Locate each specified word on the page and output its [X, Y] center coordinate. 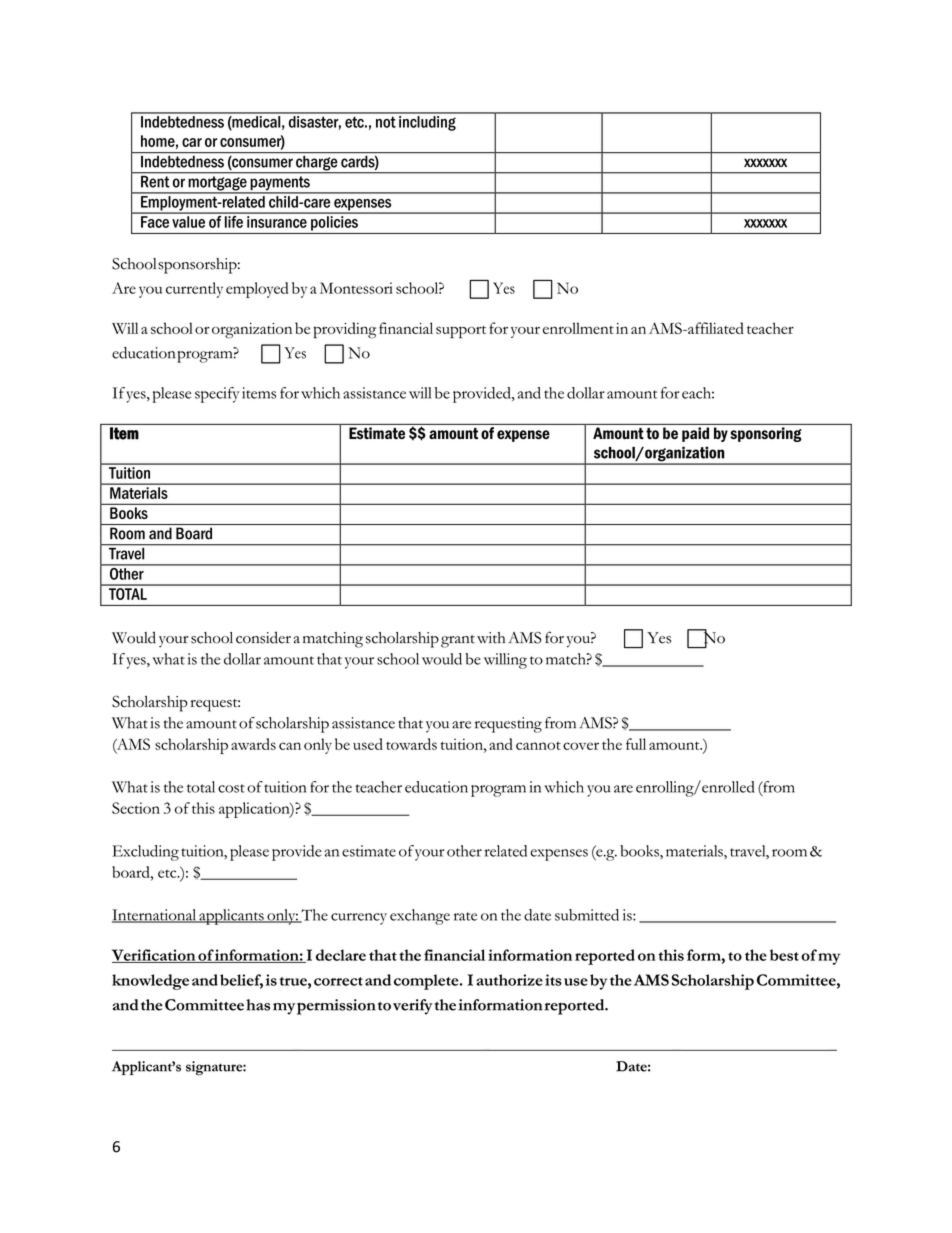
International [155, 916]
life [234, 220]
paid [695, 434]
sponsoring [766, 434]
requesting [508, 725]
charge [317, 164]
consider [263, 638]
